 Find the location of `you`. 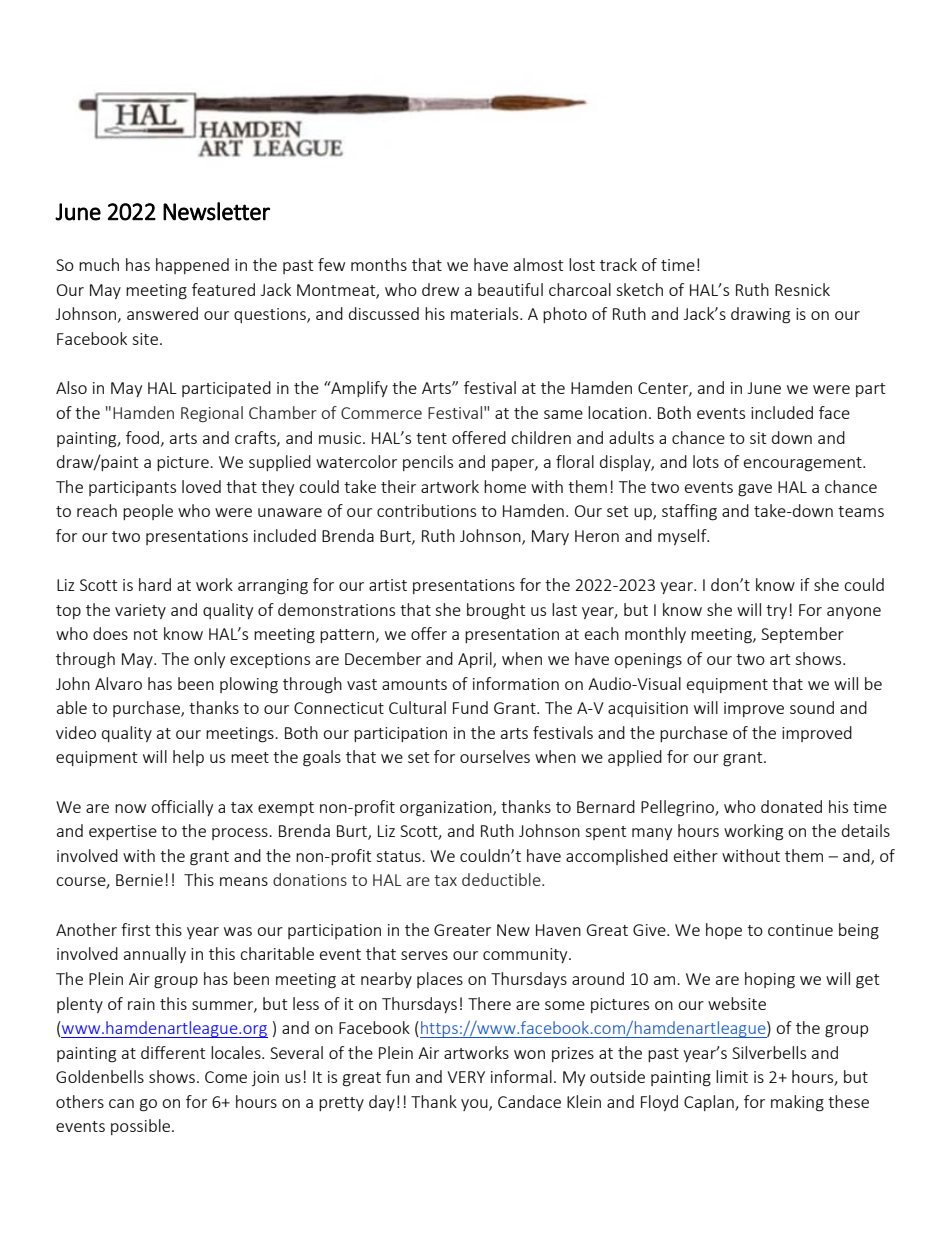

you is located at coordinates (475, 1105).
